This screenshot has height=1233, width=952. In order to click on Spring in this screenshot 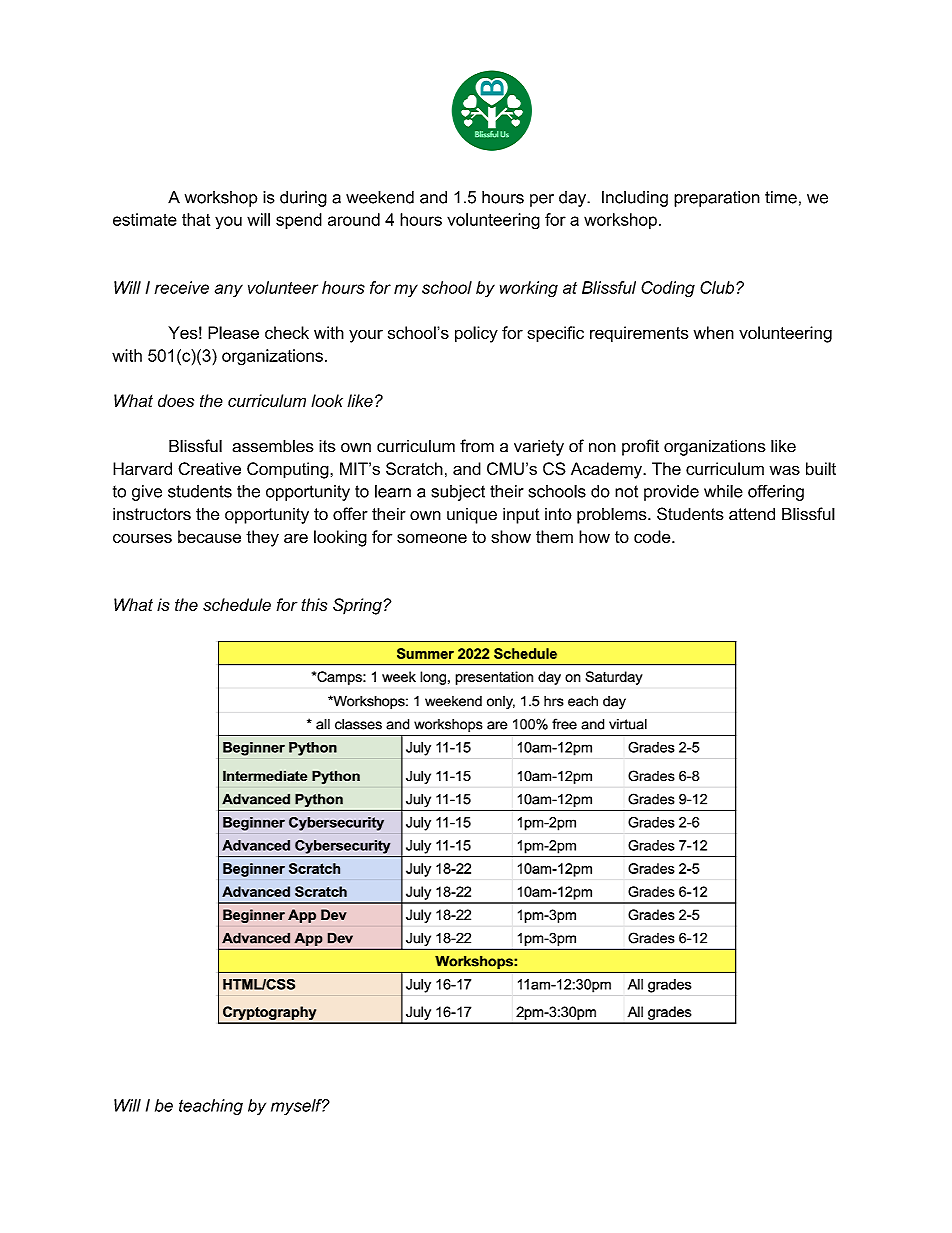, I will do `click(357, 606)`.
